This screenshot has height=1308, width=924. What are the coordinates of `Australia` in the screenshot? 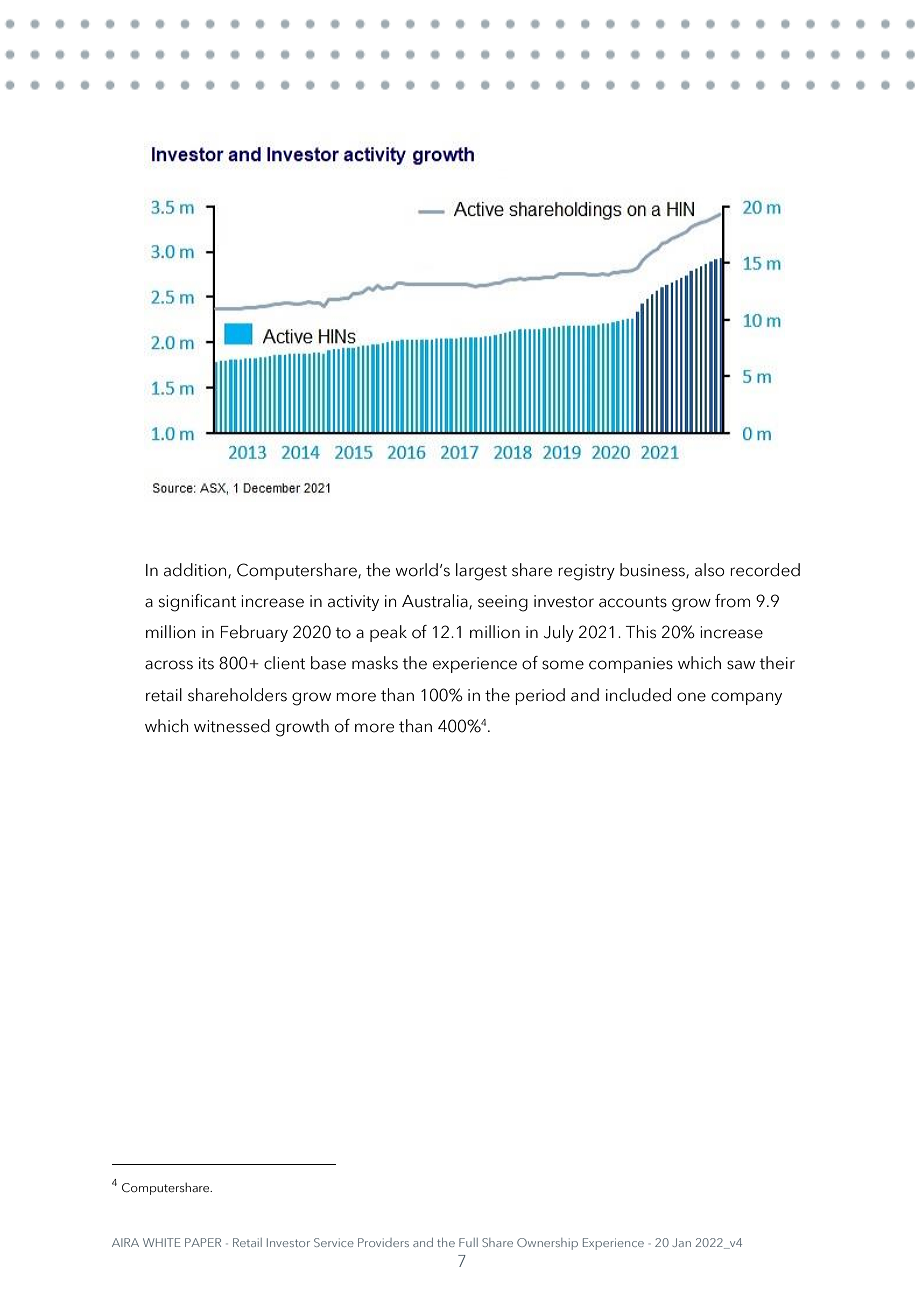 It's located at (436, 601).
